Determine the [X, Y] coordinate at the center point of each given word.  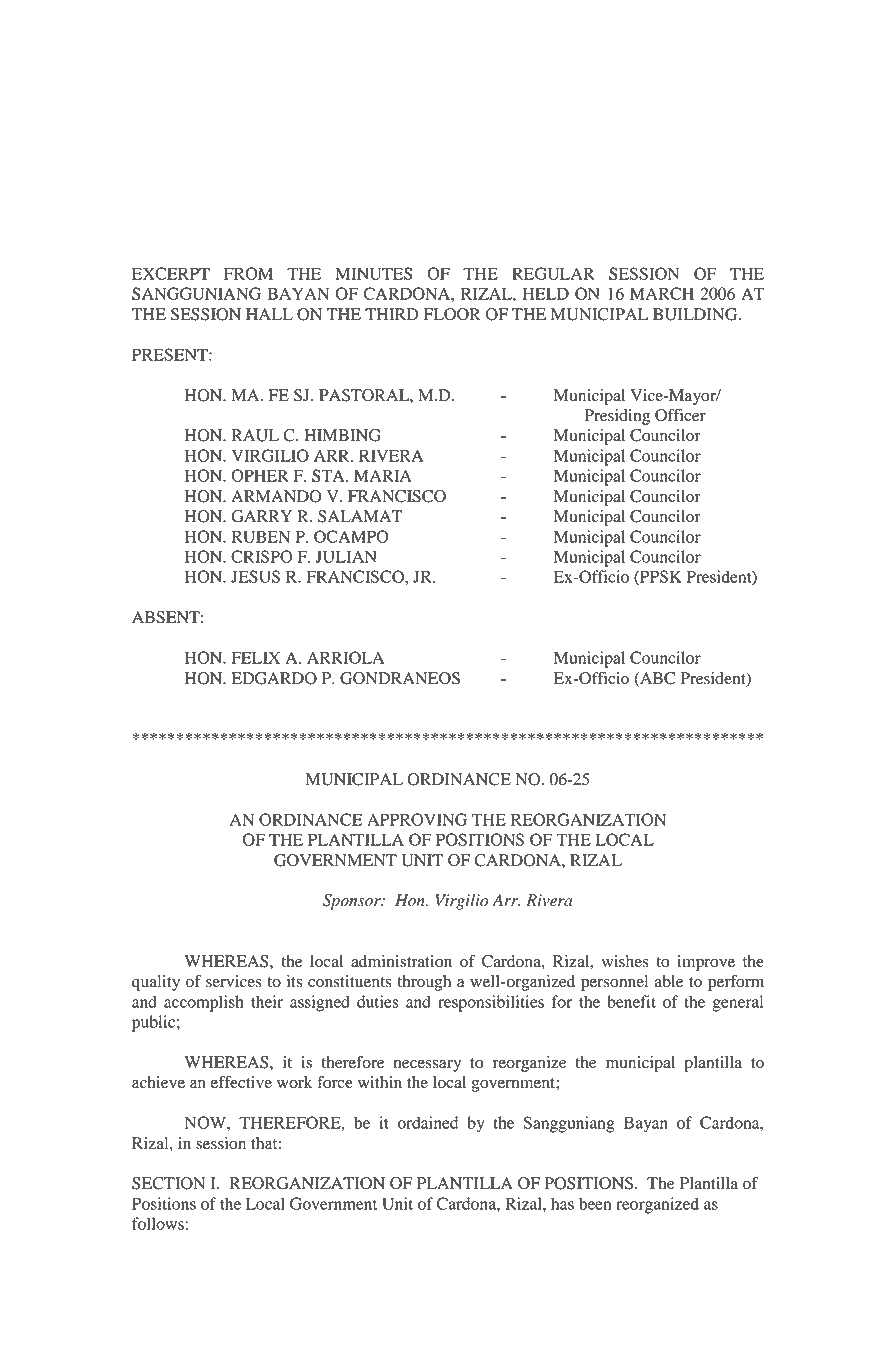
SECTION [168, 1183]
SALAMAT [360, 516]
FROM [248, 273]
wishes [625, 961]
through [424, 983]
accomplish [204, 1003]
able [668, 981]
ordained [427, 1122]
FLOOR [452, 314]
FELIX [255, 657]
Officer [680, 415]
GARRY [261, 516]
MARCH [662, 293]
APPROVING [417, 819]
